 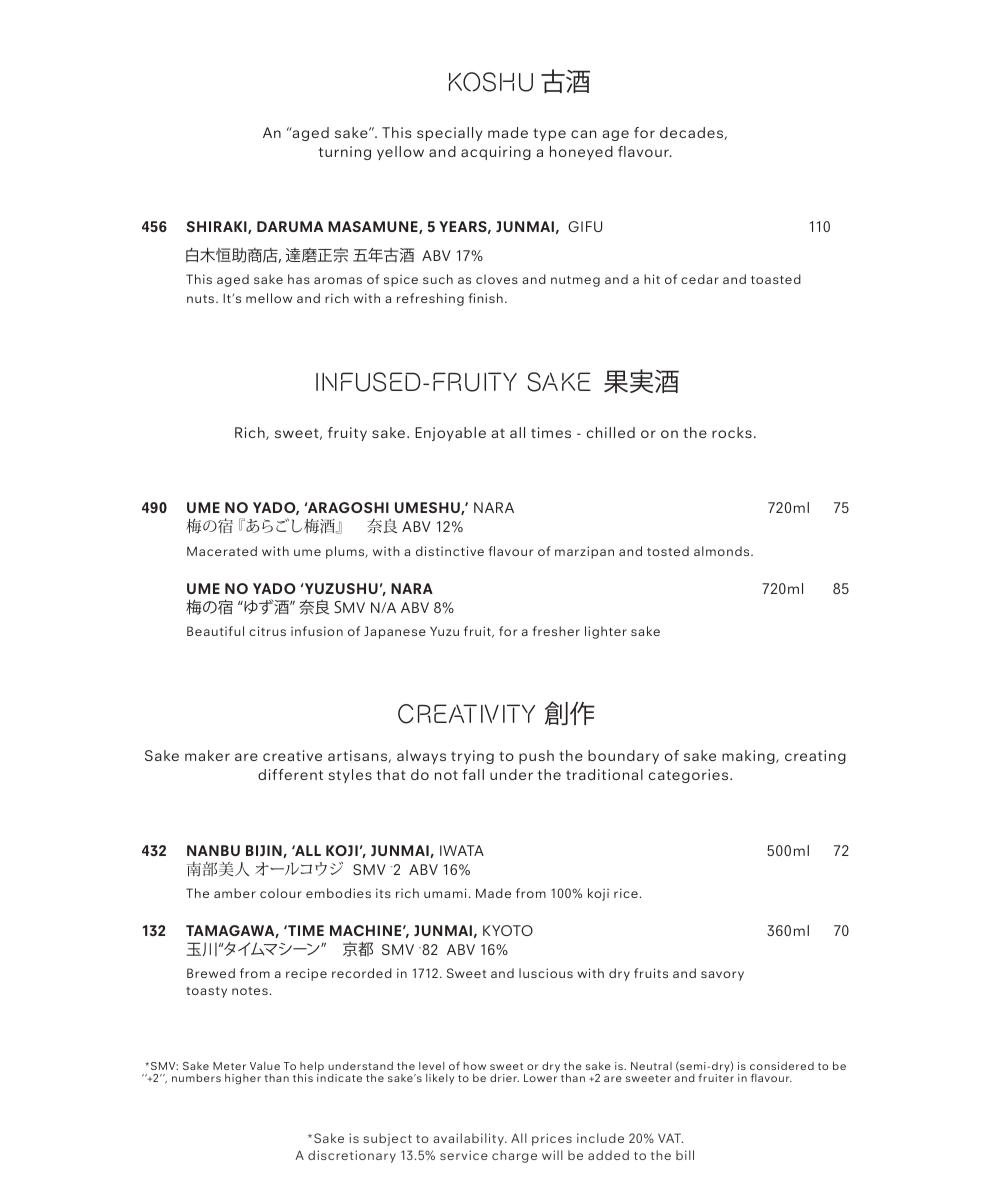 I want to click on citrus, so click(x=267, y=631).
